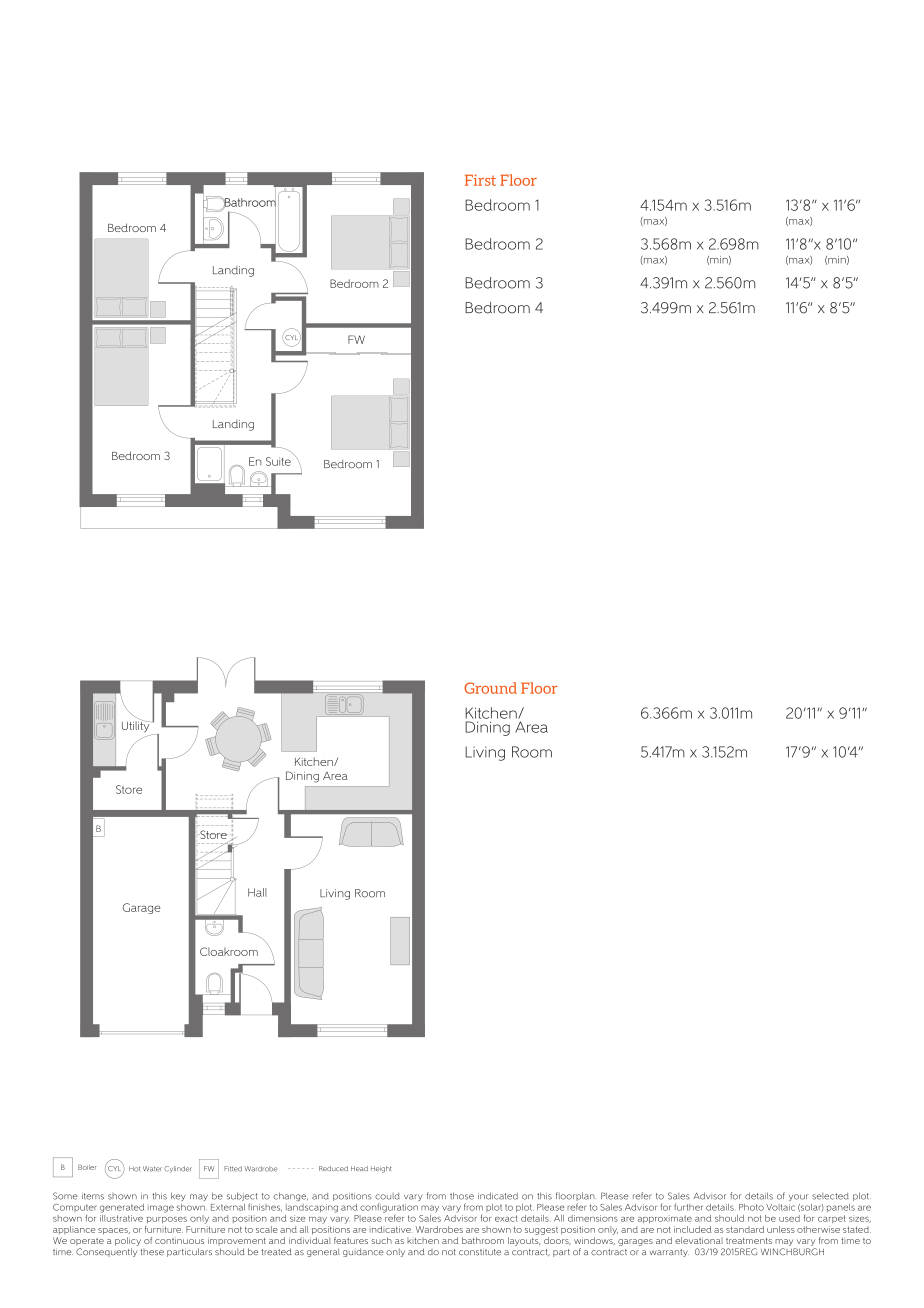  I want to click on selected, so click(830, 1196).
